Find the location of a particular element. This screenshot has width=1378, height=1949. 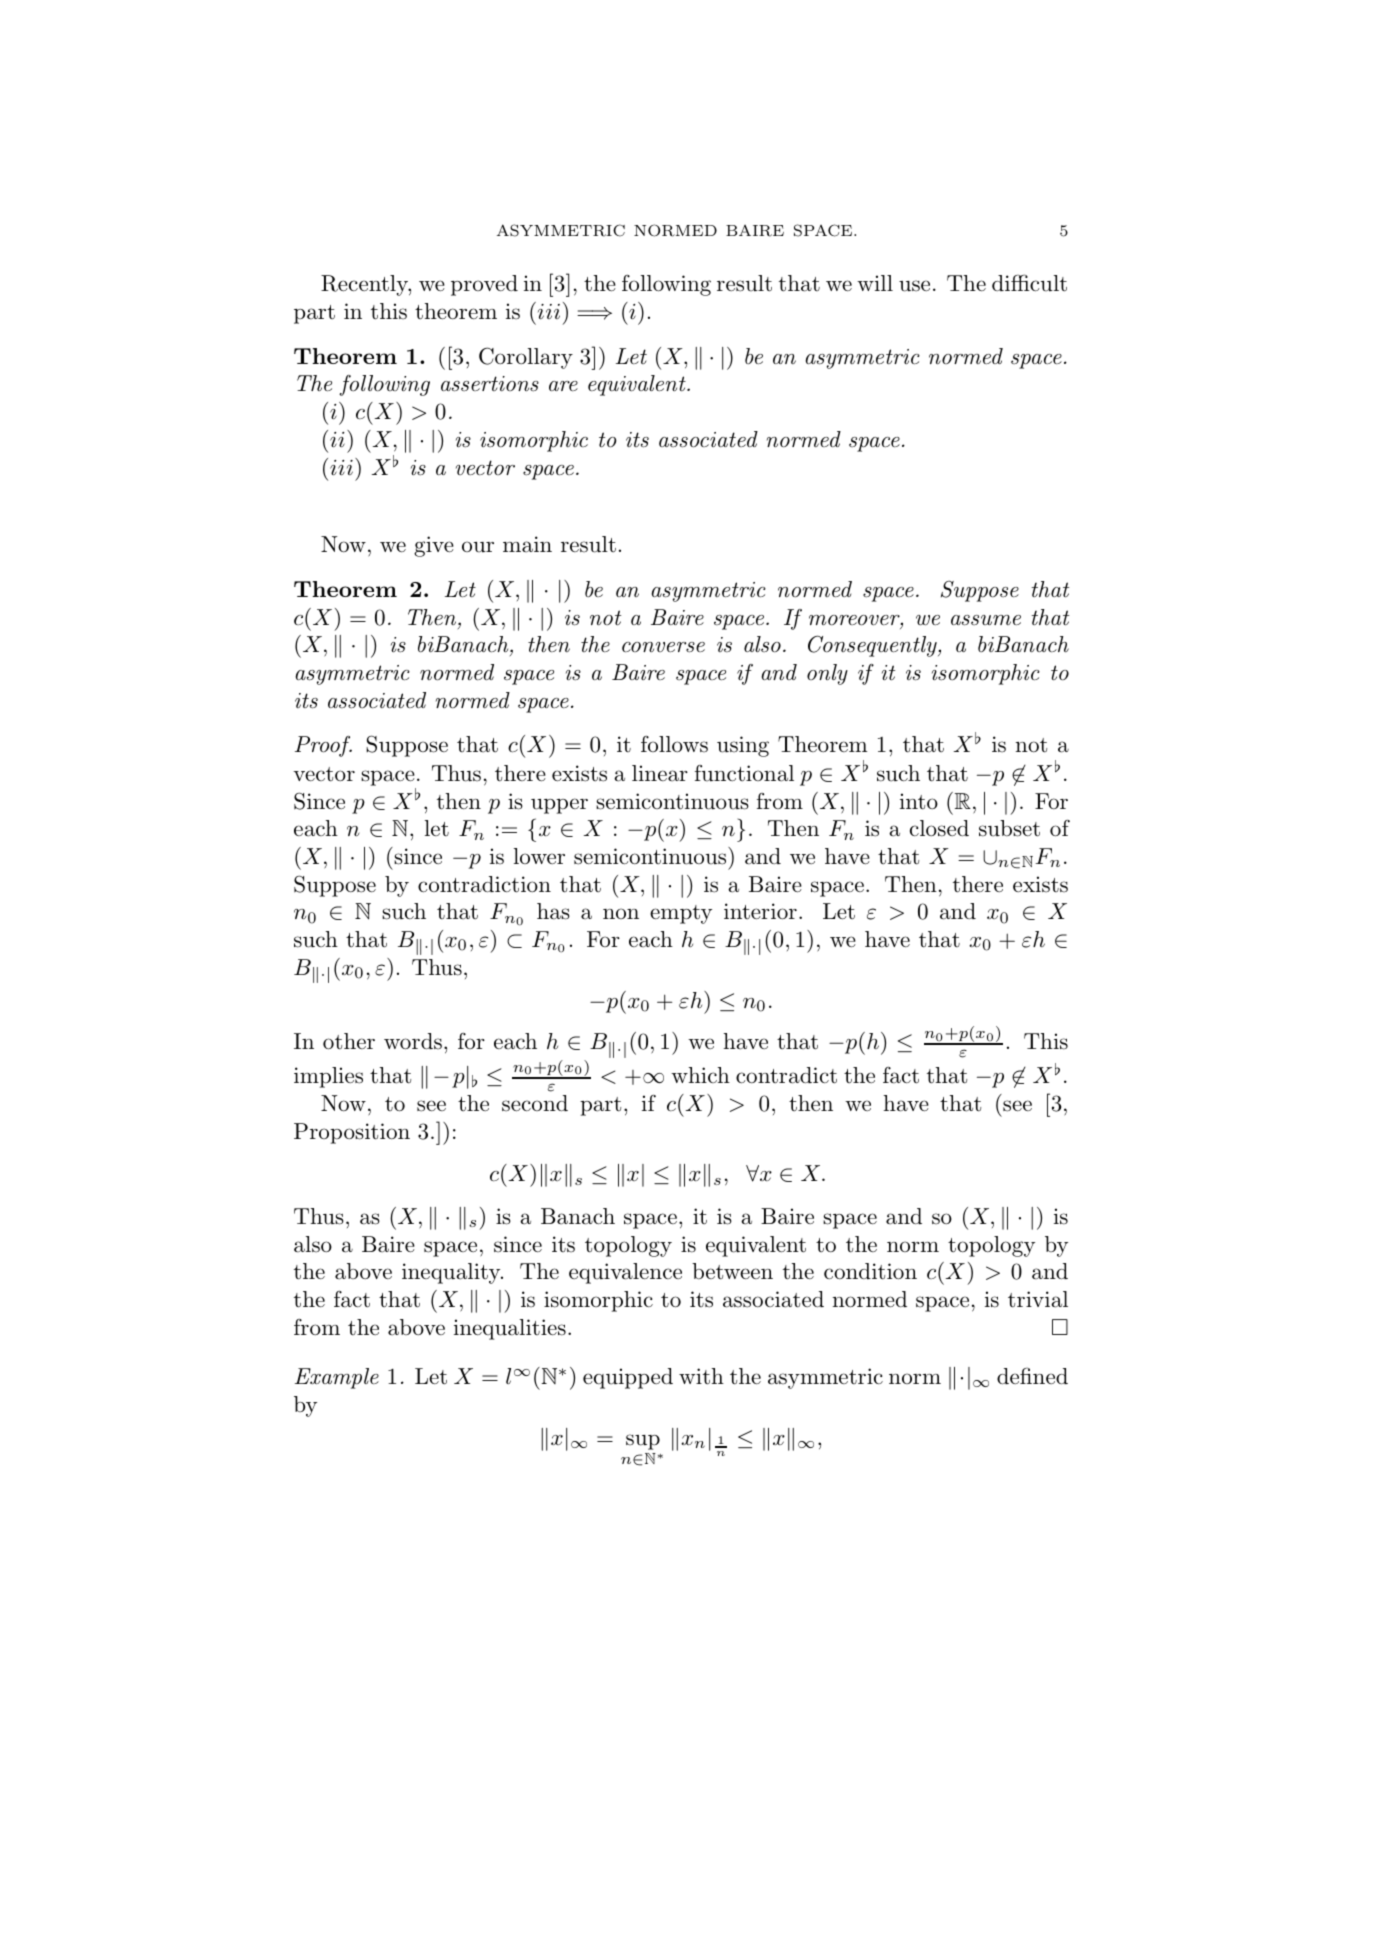

defined is located at coordinates (1032, 1375).
